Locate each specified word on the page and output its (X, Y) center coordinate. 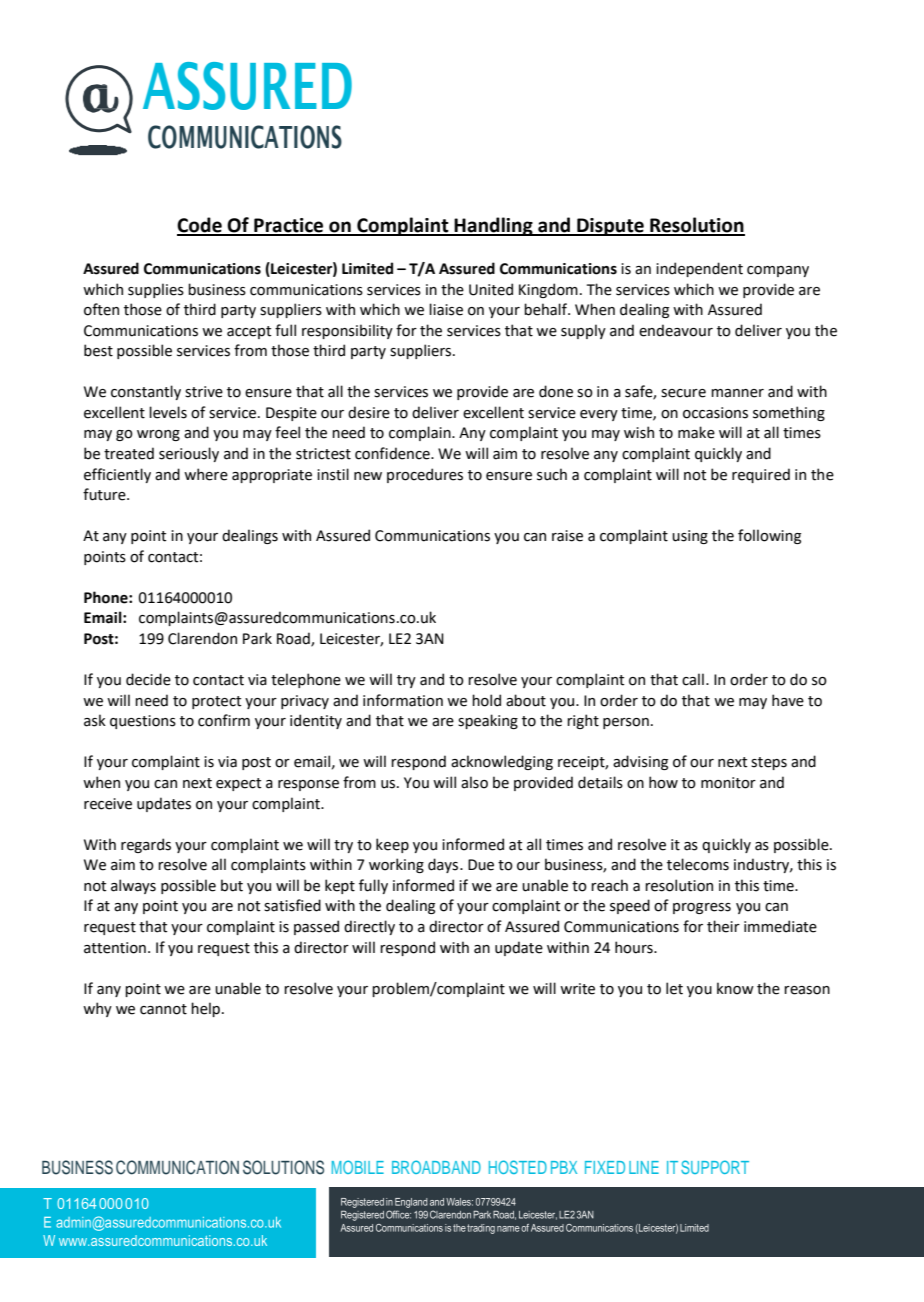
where (206, 474)
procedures (425, 475)
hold (486, 700)
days (444, 865)
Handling (494, 226)
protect (217, 702)
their (723, 926)
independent (699, 269)
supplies (156, 290)
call (693, 679)
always (133, 886)
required (761, 475)
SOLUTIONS (283, 1167)
